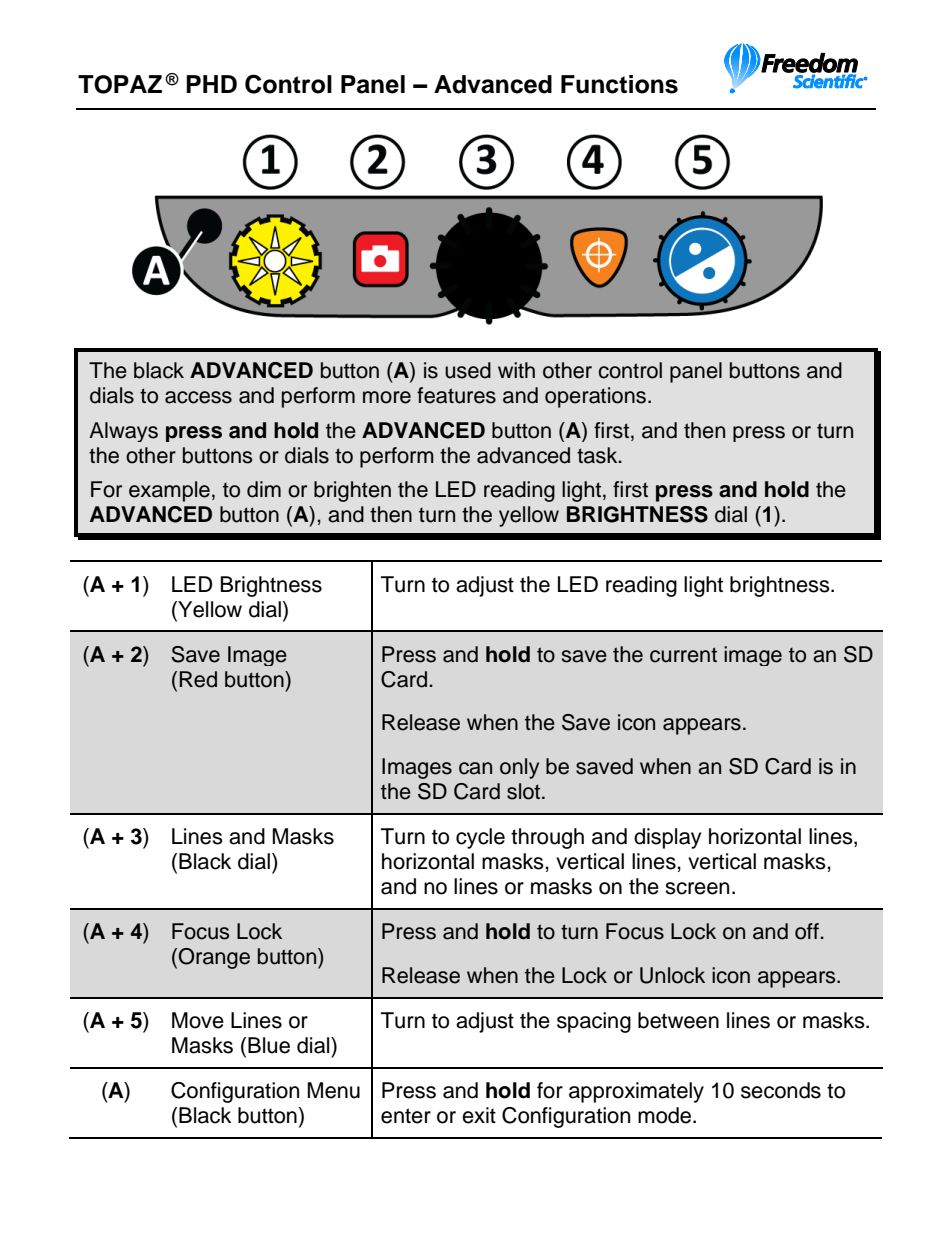  I want to click on PHD, so click(211, 84).
